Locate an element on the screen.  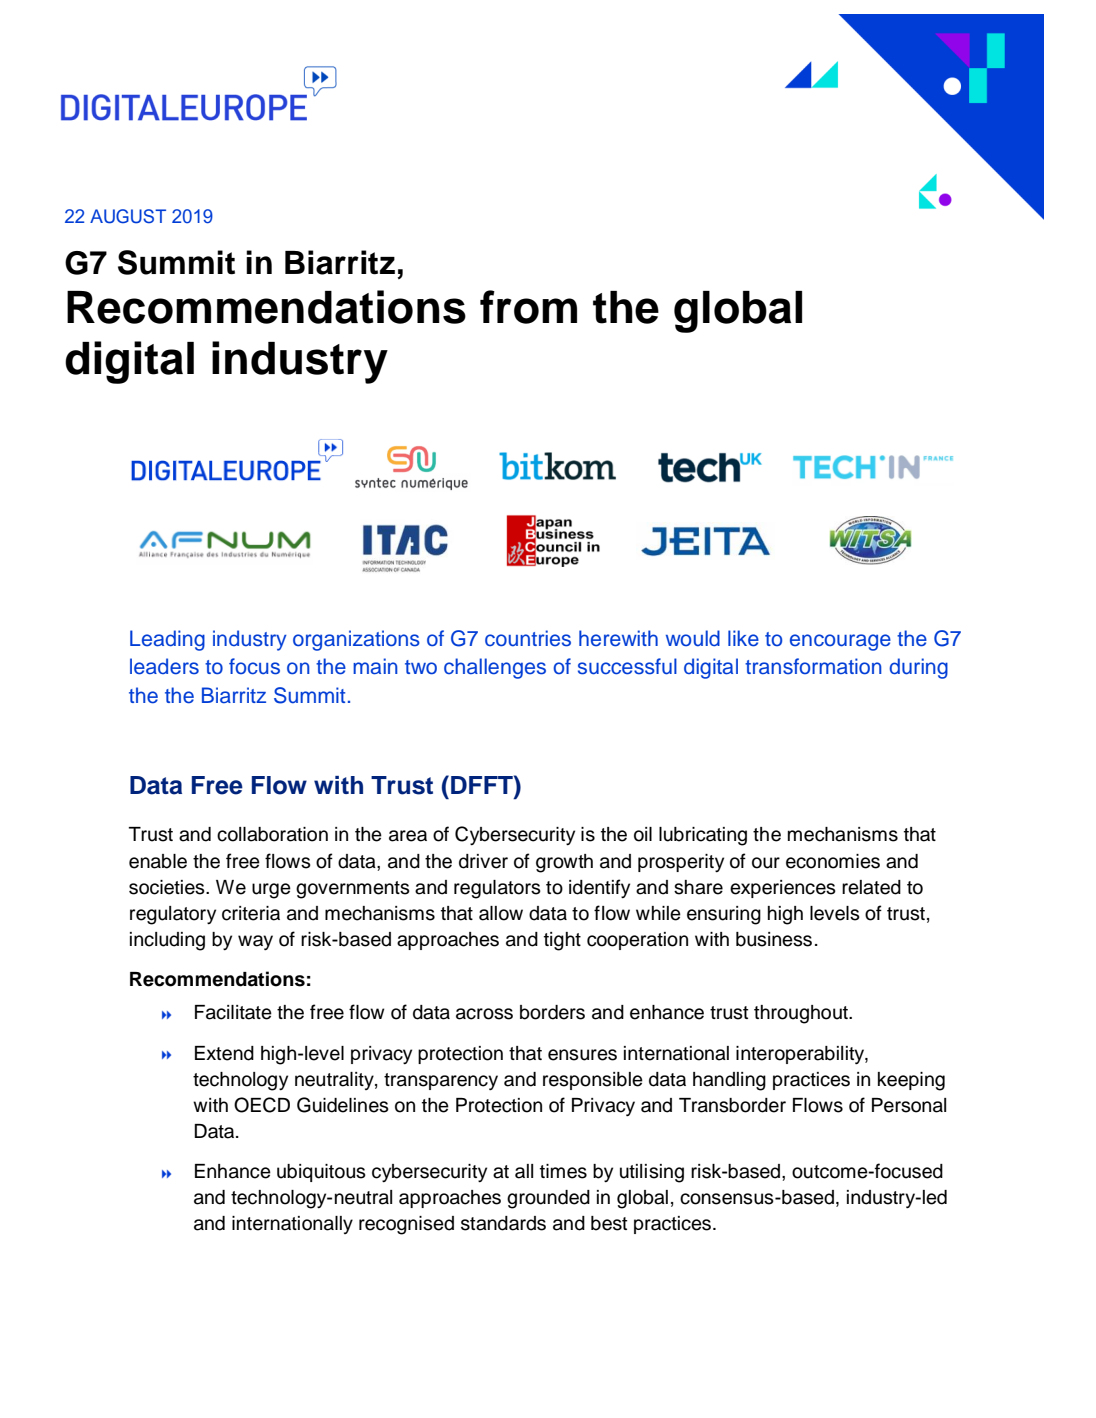
urge is located at coordinates (271, 891).
